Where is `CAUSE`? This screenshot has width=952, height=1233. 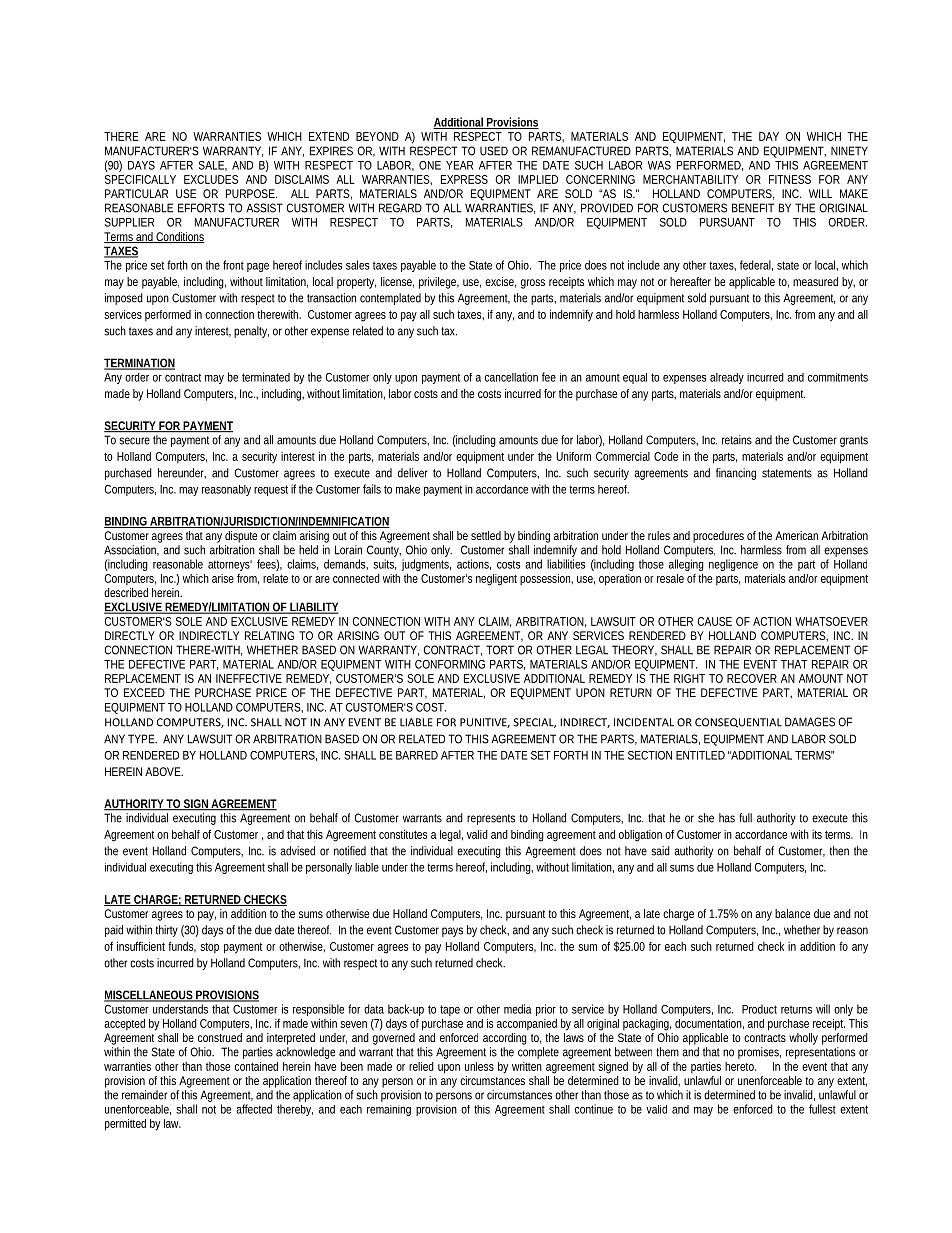
CAUSE is located at coordinates (714, 621).
